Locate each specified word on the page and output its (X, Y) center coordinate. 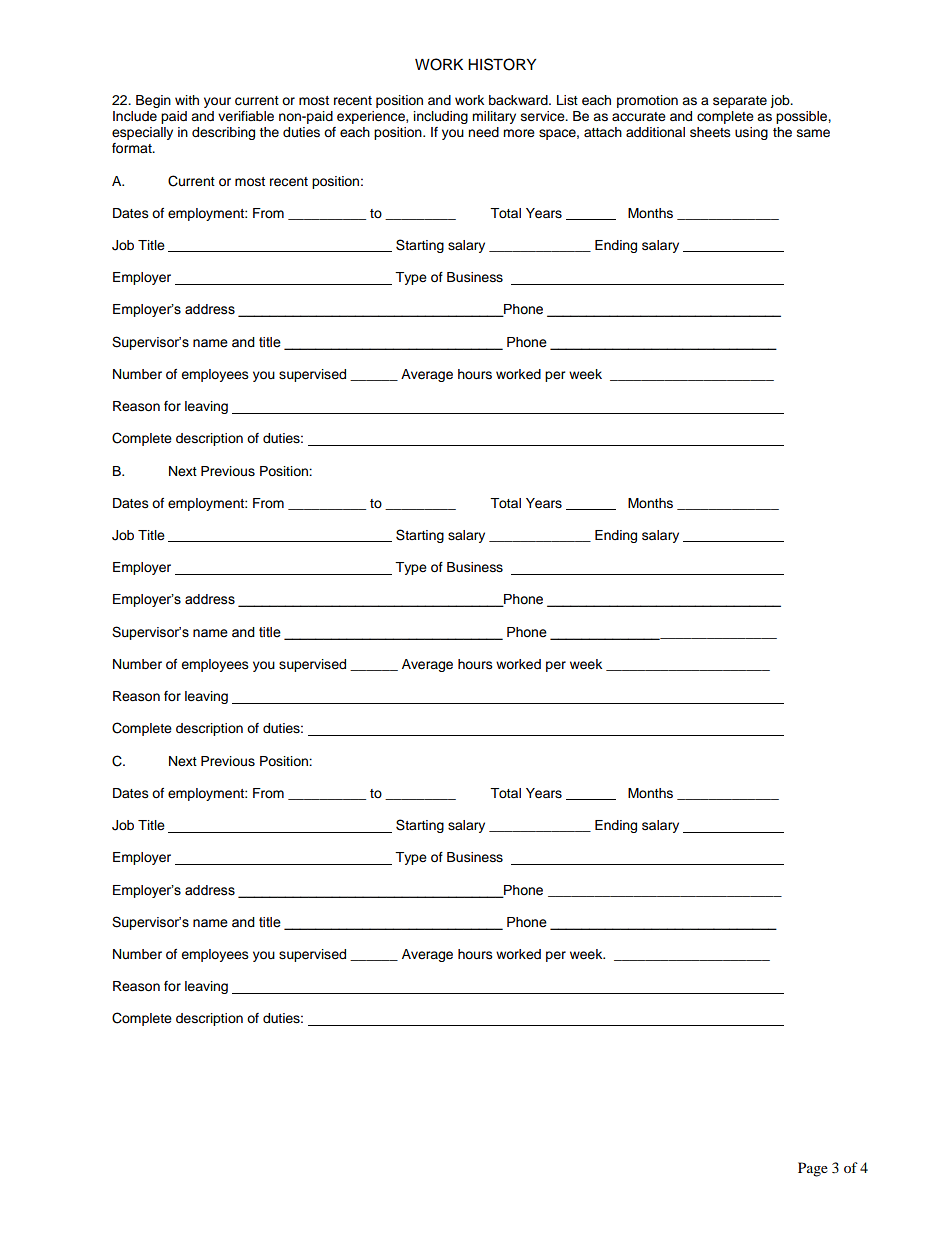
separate (740, 102)
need (483, 132)
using (751, 133)
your (217, 102)
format (133, 148)
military (494, 117)
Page (813, 1169)
